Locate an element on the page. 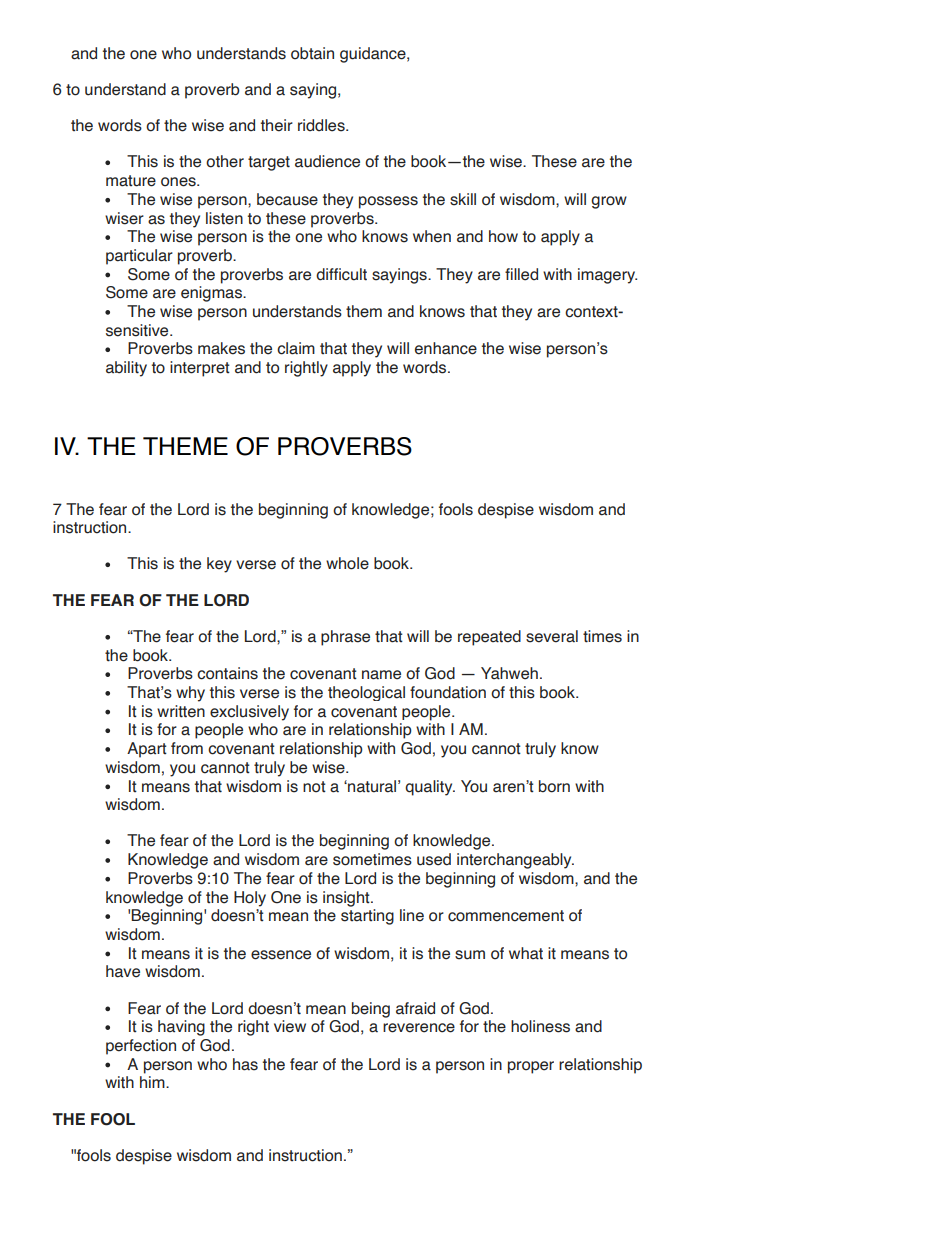 This image has width=952, height=1233. riddles is located at coordinates (322, 125).
